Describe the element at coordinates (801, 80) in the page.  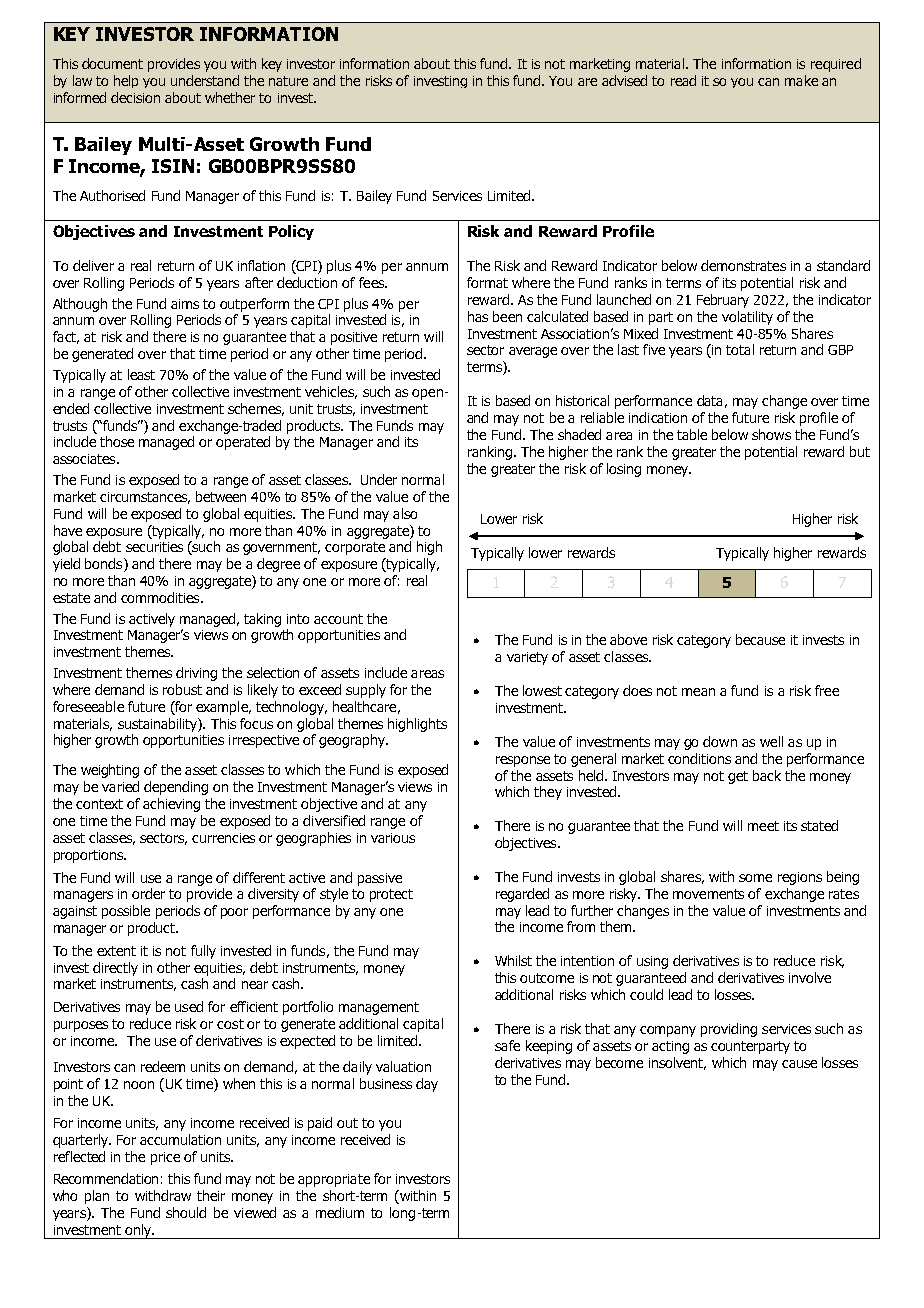
I see `make` at that location.
